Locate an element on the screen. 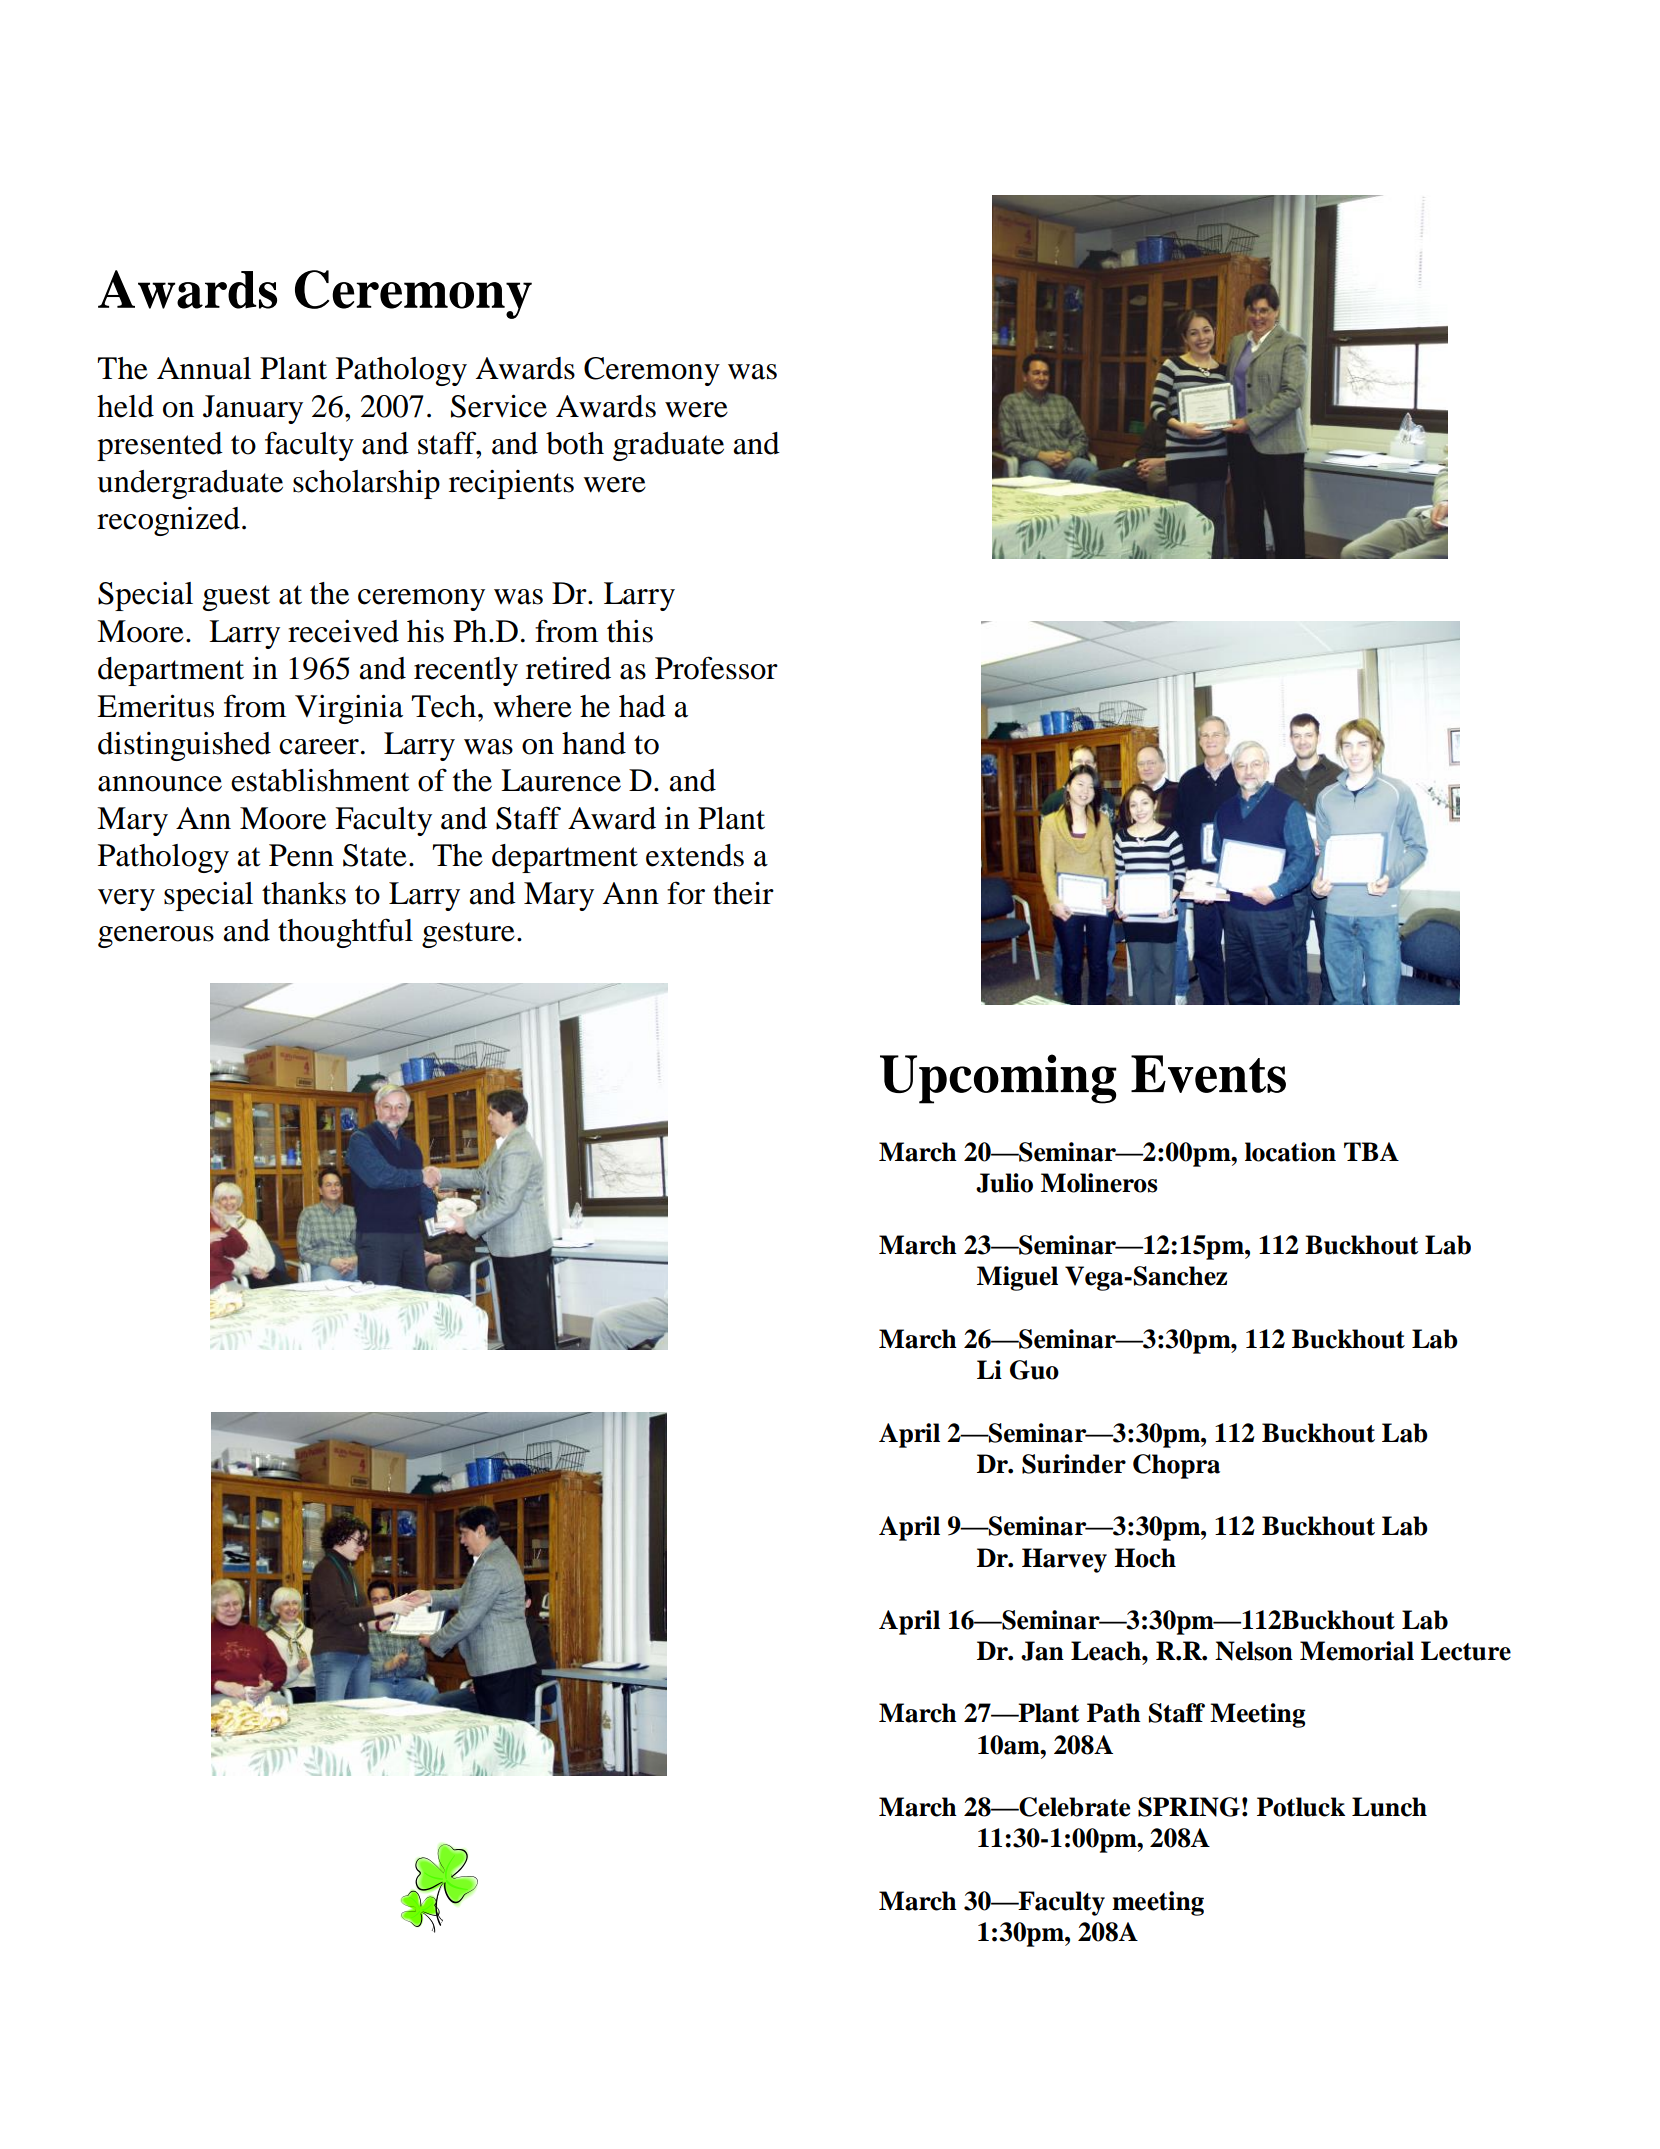  SPRING is located at coordinates (1189, 1807).
